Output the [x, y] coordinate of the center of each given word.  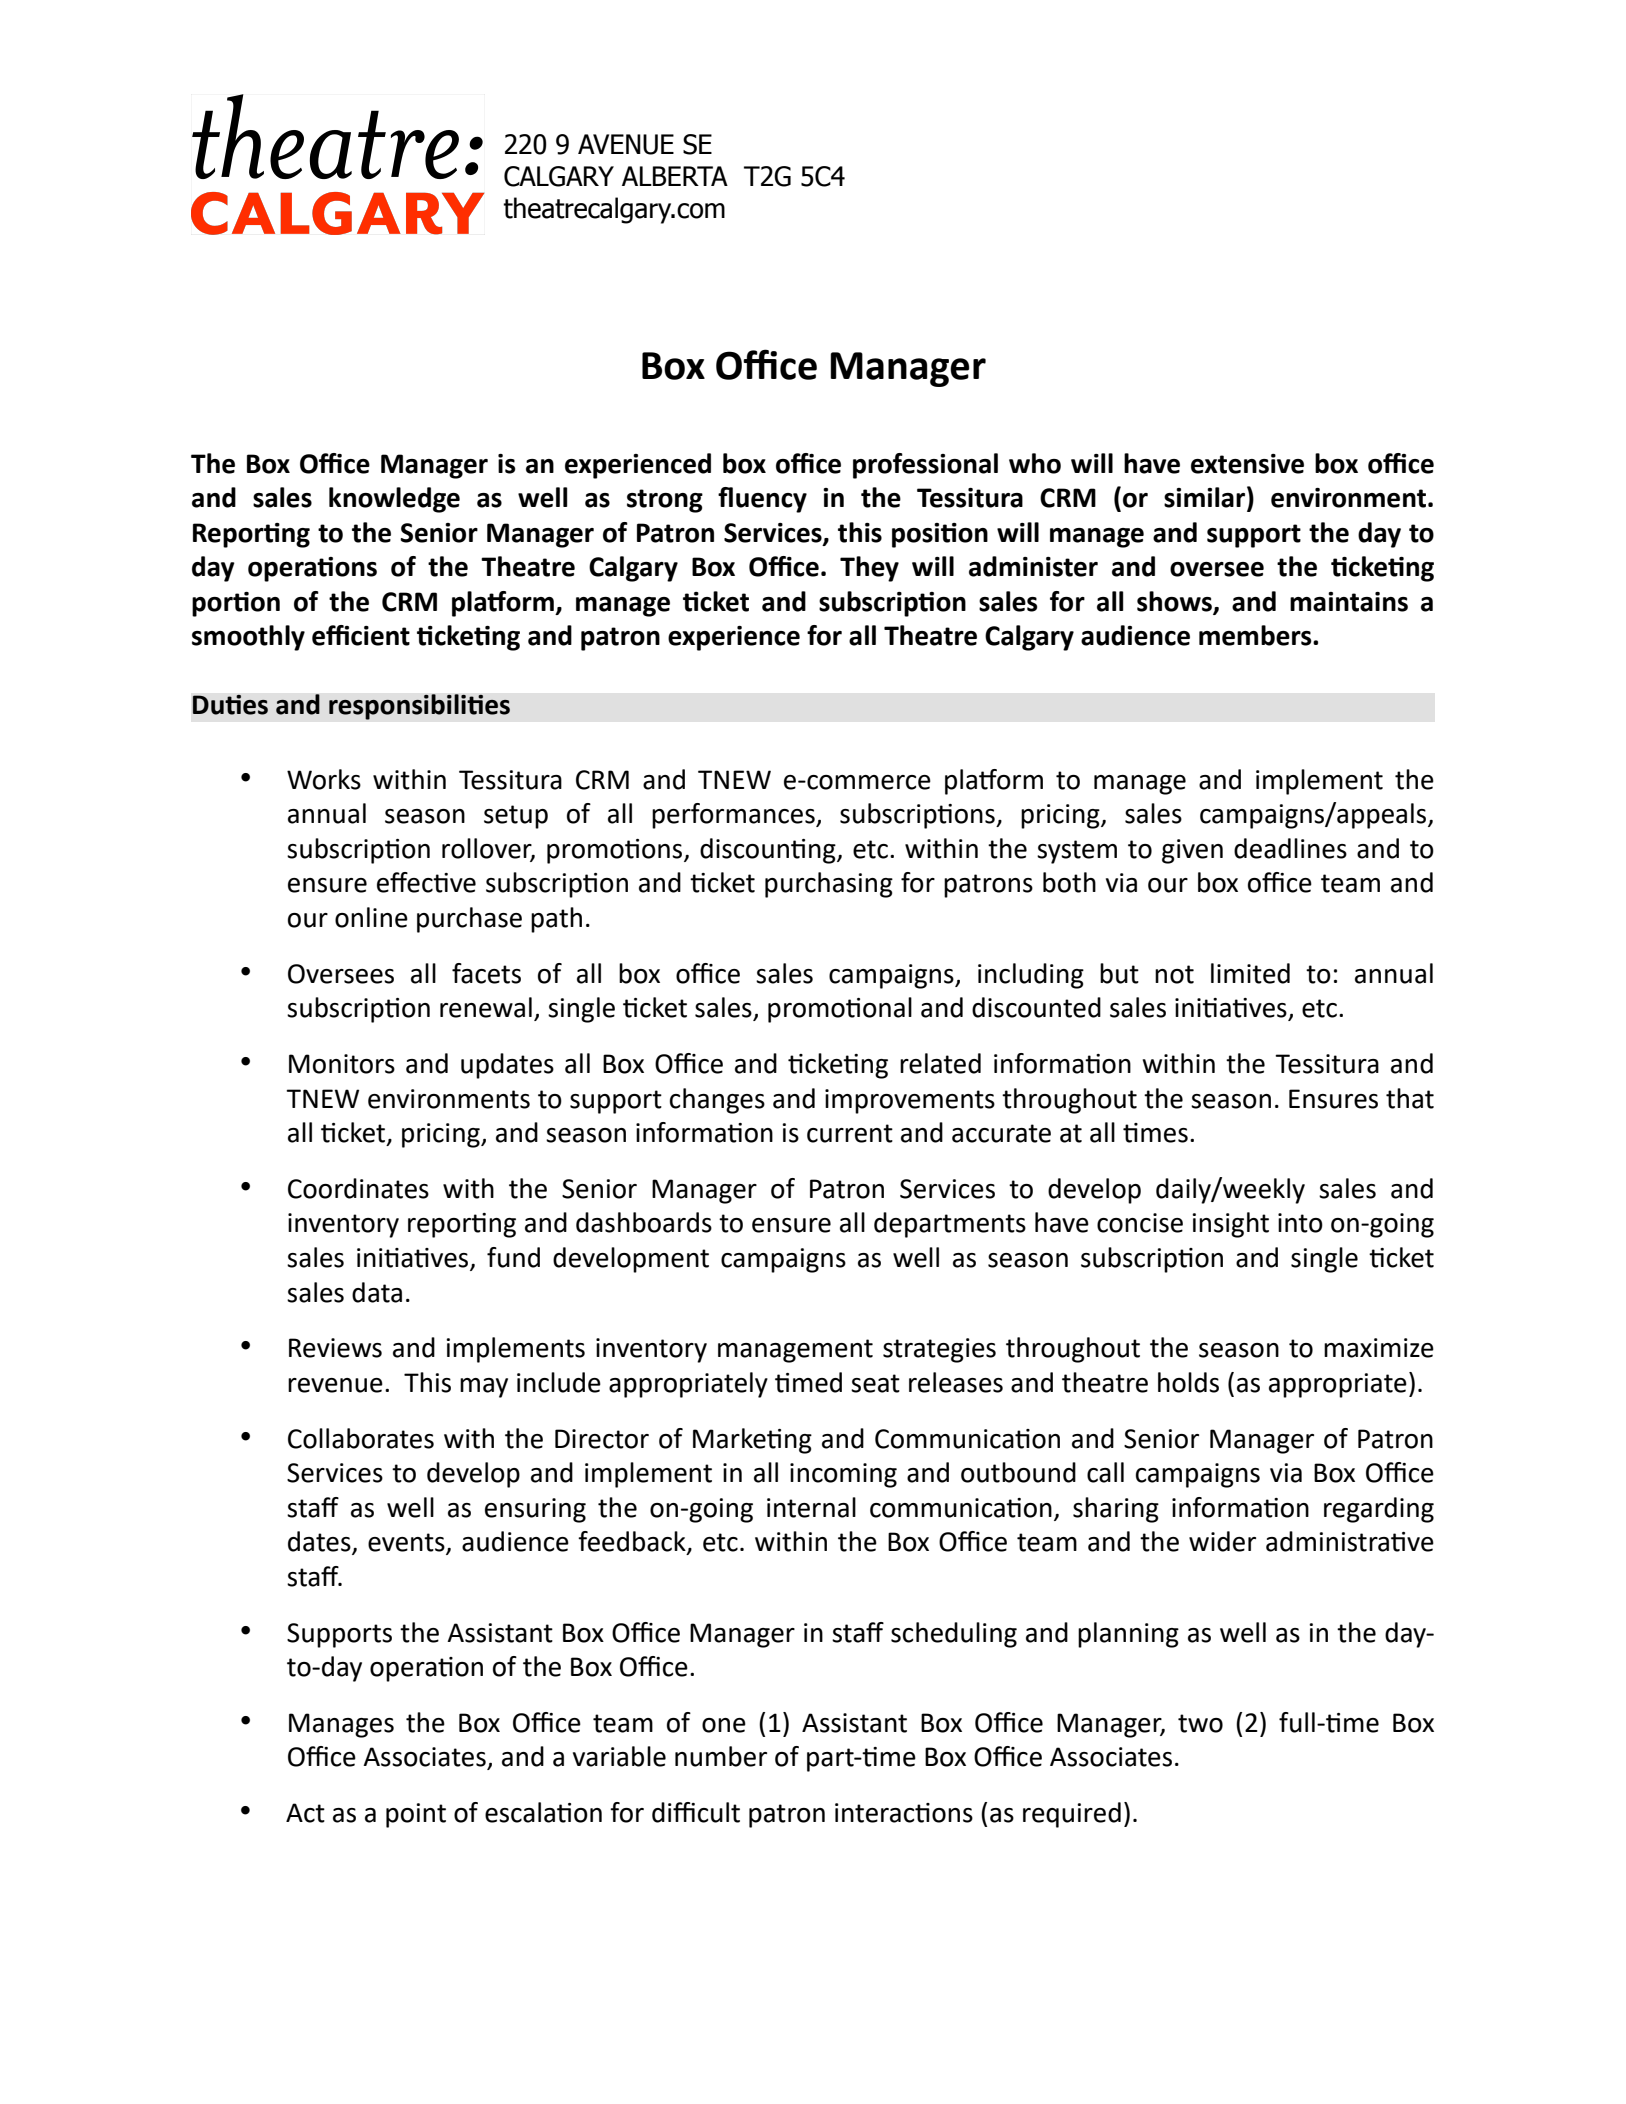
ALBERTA [675, 176]
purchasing [829, 885]
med [817, 1382]
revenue [335, 1385]
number [721, 1756]
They [869, 569]
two [1200, 1723]
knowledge [394, 500]
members [1256, 635]
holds [1188, 1382]
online [371, 917]
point [416, 1815]
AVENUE [626, 144]
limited [1250, 973]
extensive [1247, 464]
